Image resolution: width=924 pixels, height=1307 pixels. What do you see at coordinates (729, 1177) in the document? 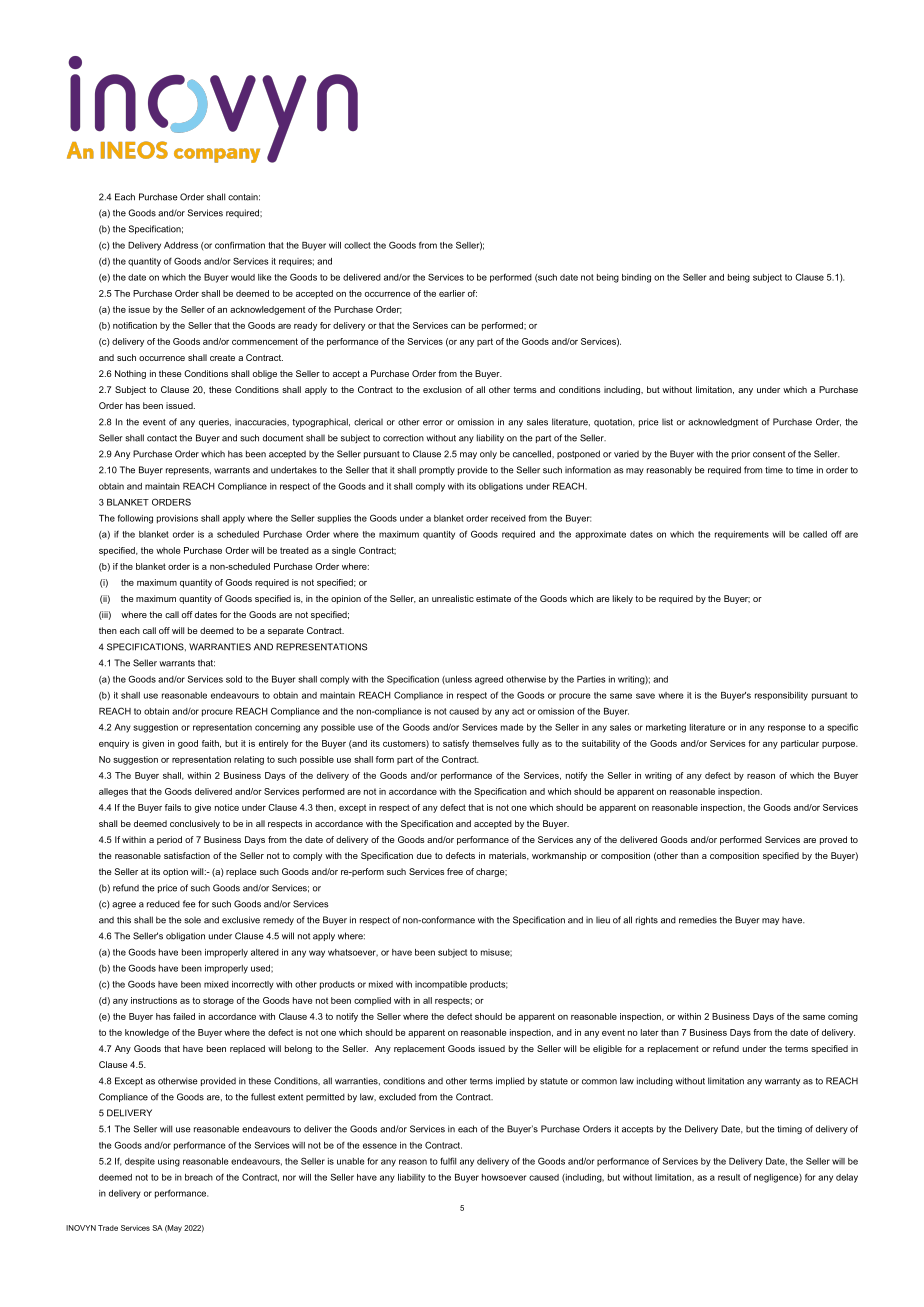
I see `result` at bounding box center [729, 1177].
